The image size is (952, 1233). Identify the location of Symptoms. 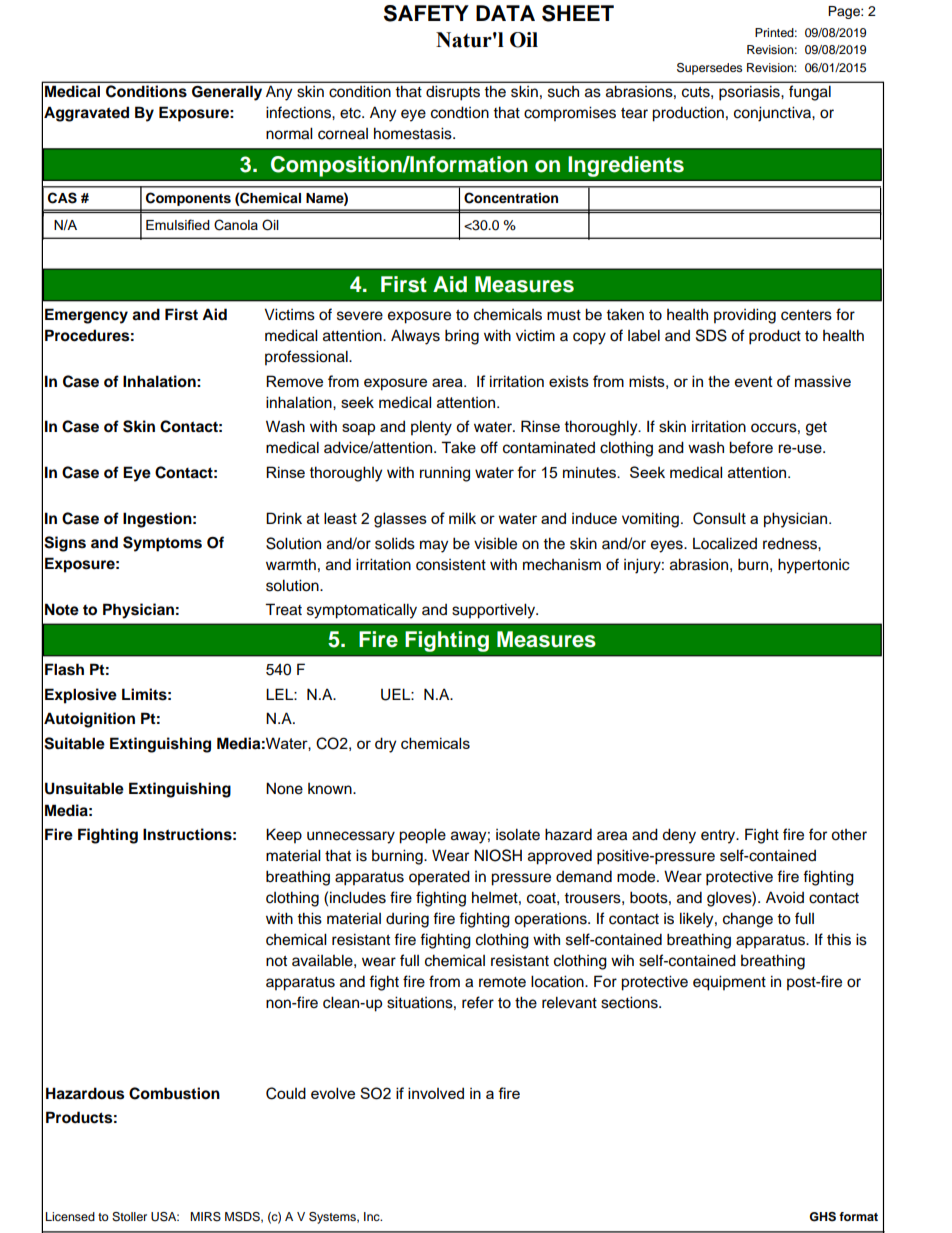
(162, 544).
